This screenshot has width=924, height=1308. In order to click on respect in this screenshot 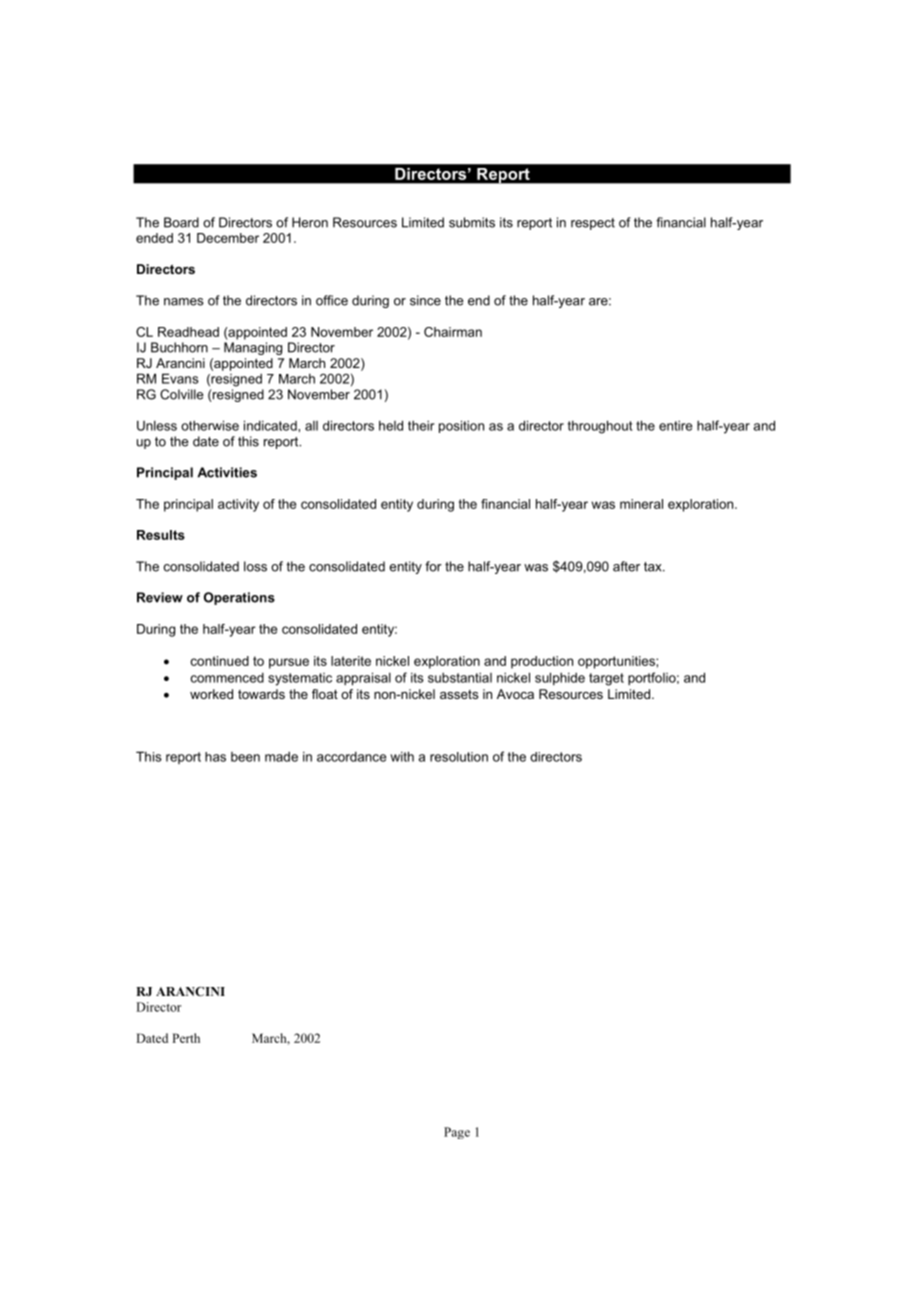, I will do `click(593, 224)`.
